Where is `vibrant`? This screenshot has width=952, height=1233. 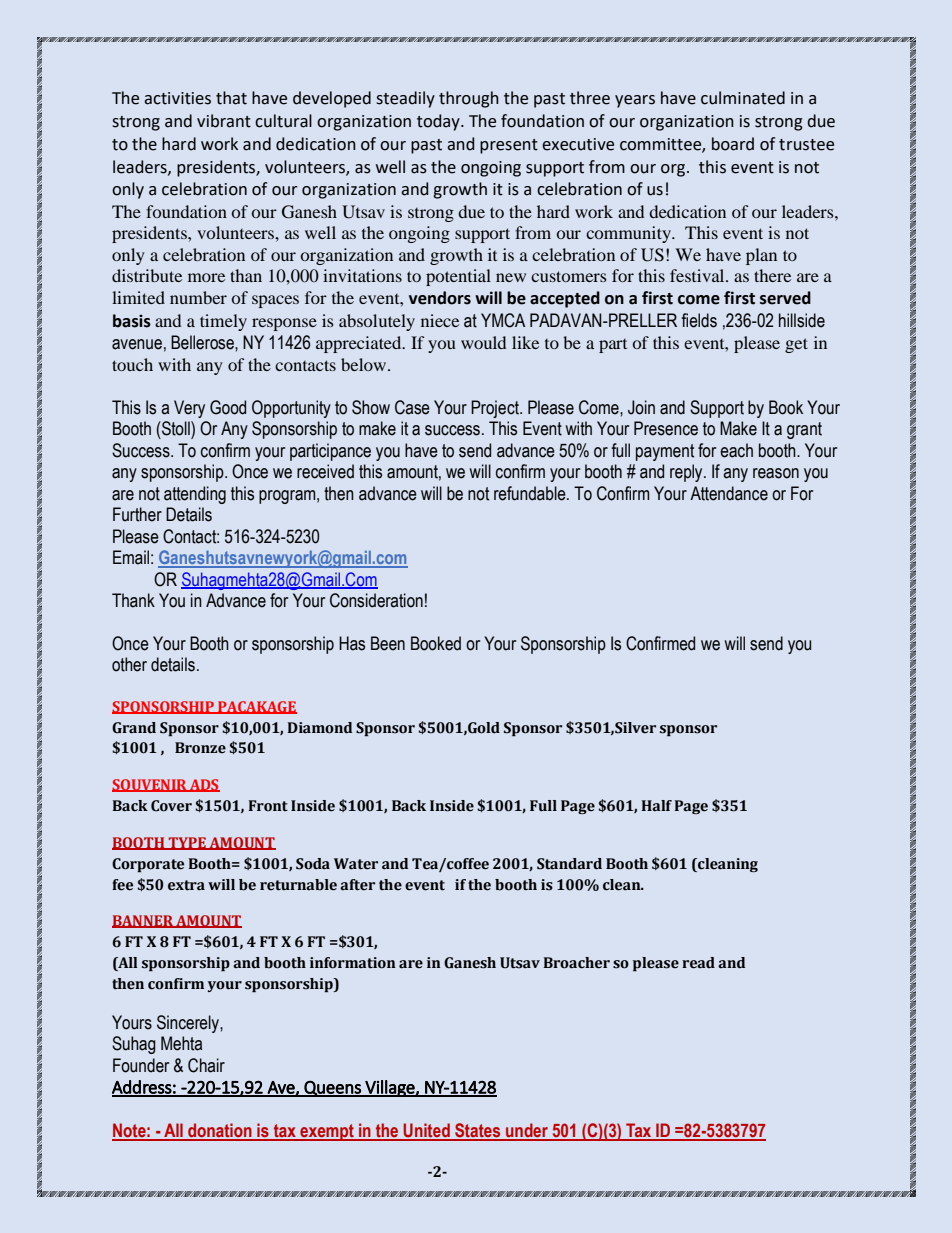
vibrant is located at coordinates (224, 121).
